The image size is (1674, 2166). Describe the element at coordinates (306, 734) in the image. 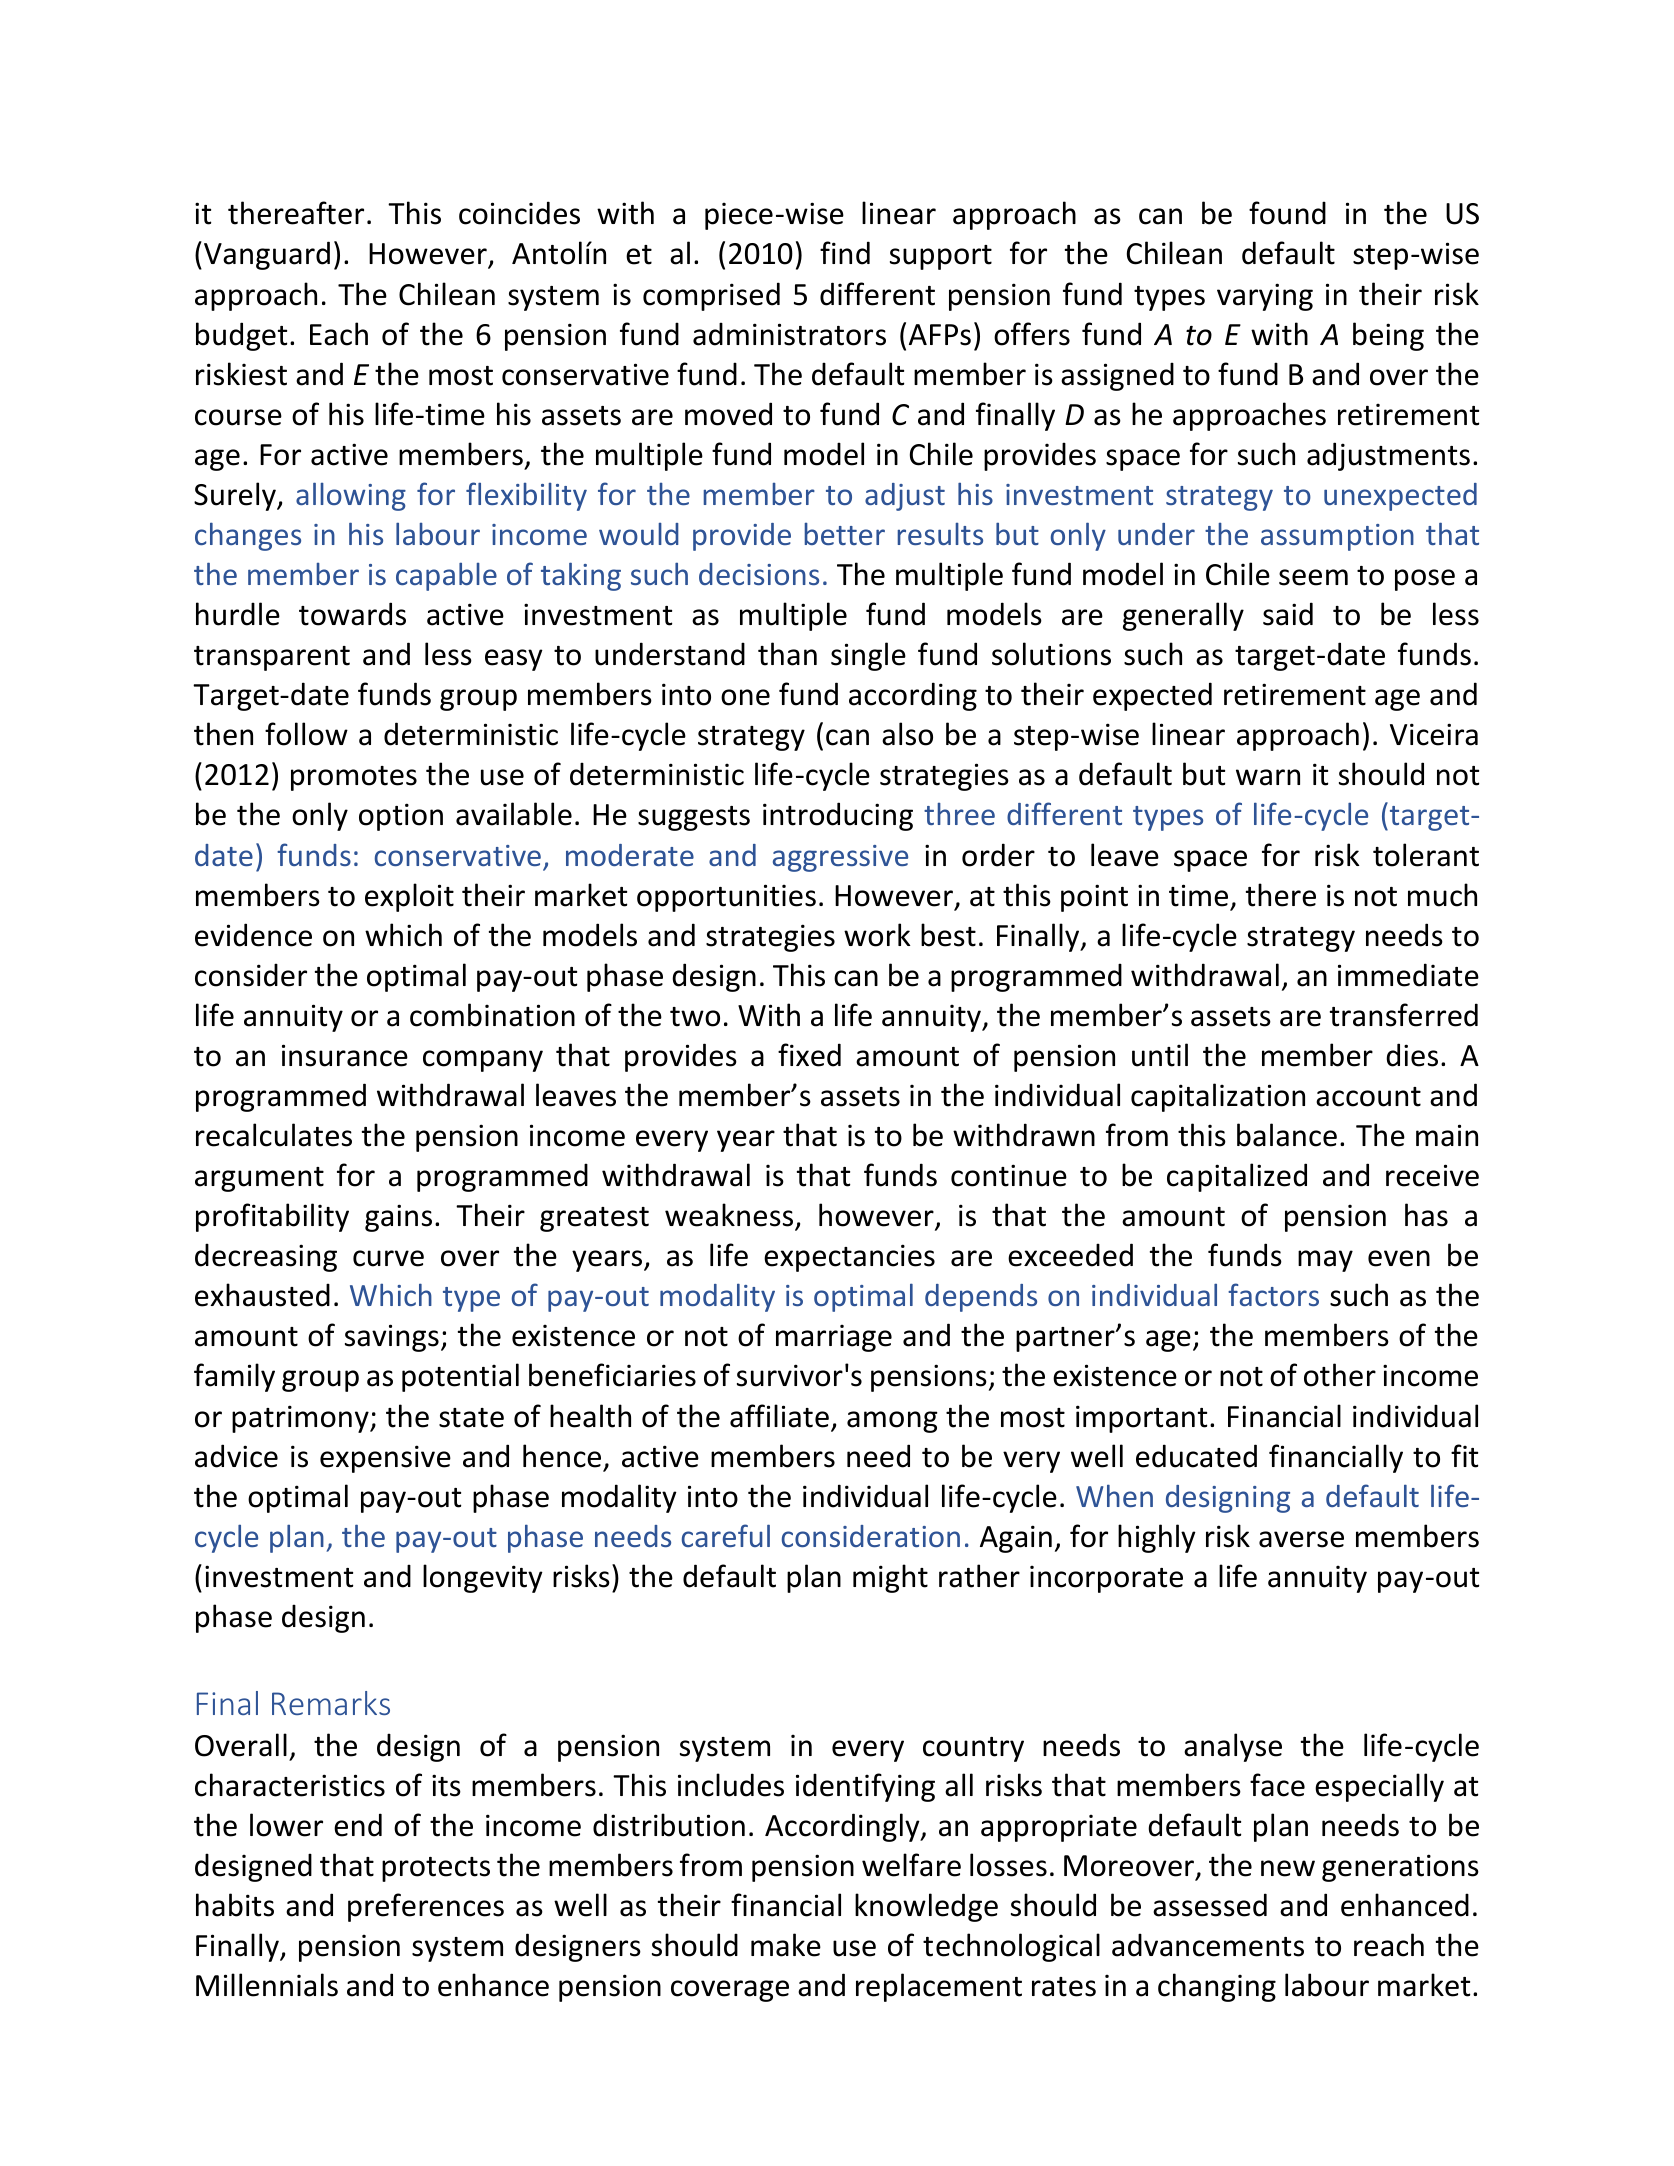

I see `follow` at that location.
